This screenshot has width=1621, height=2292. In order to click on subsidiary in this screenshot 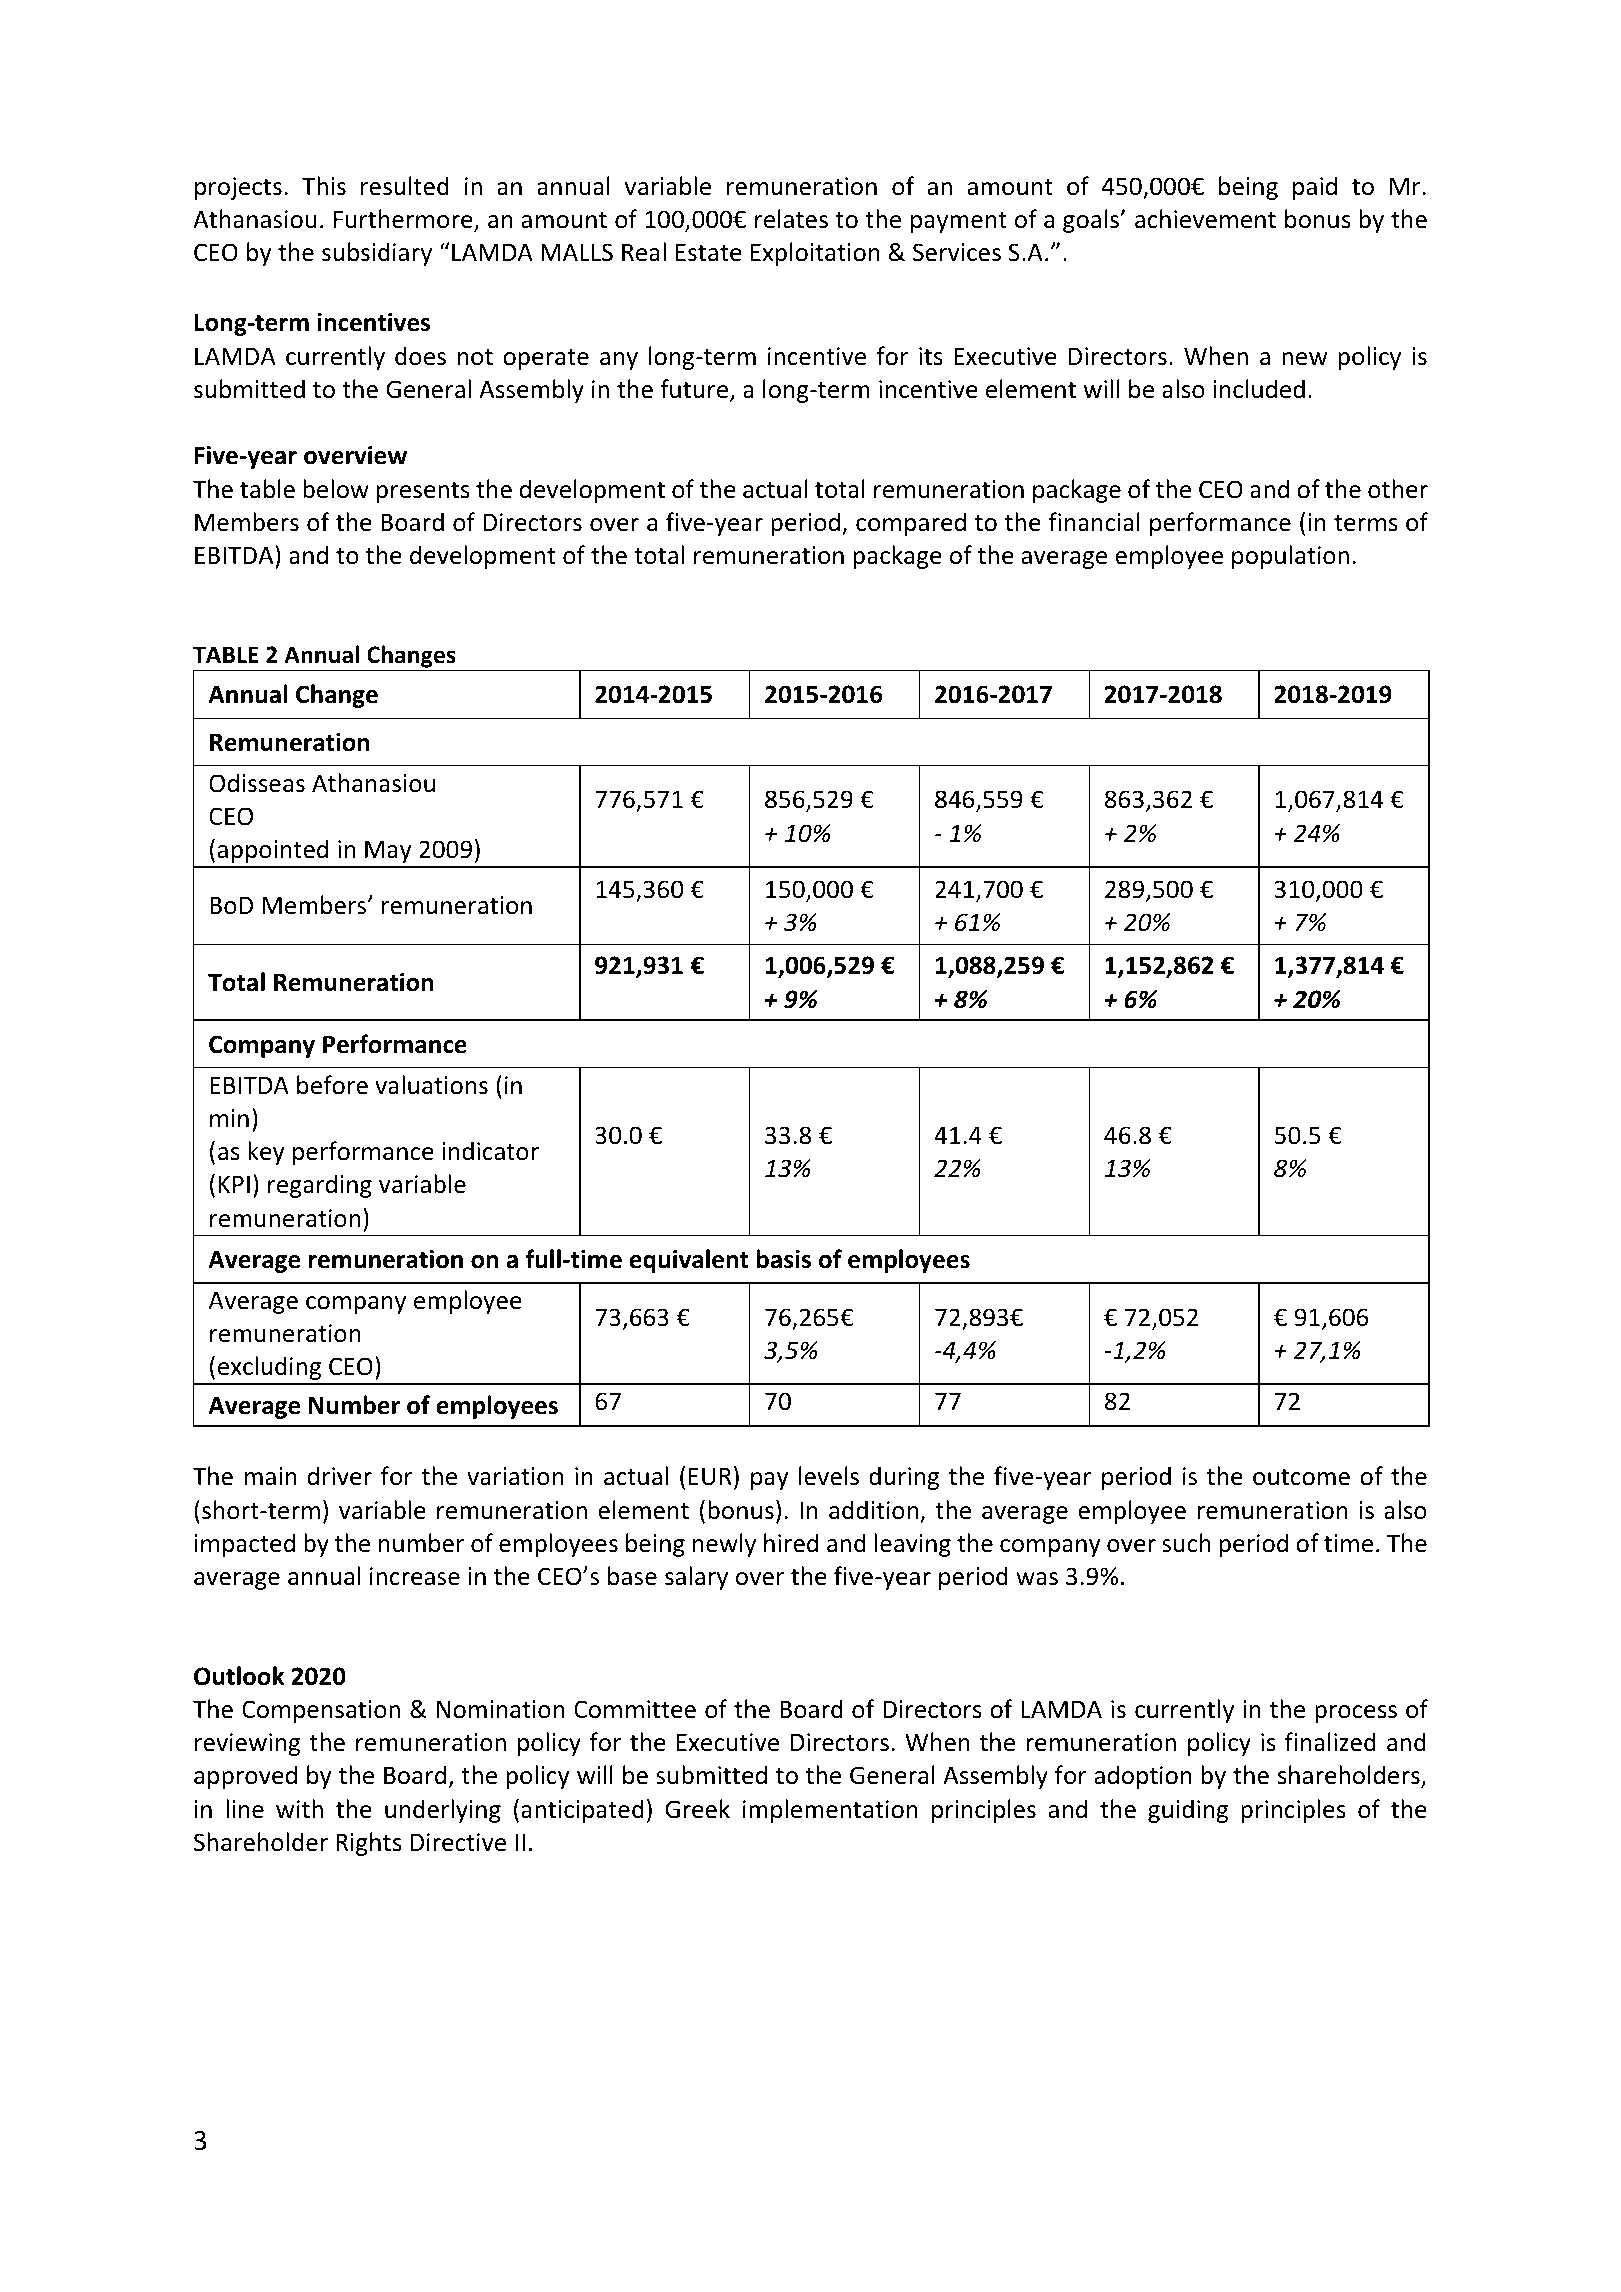, I will do `click(377, 254)`.
